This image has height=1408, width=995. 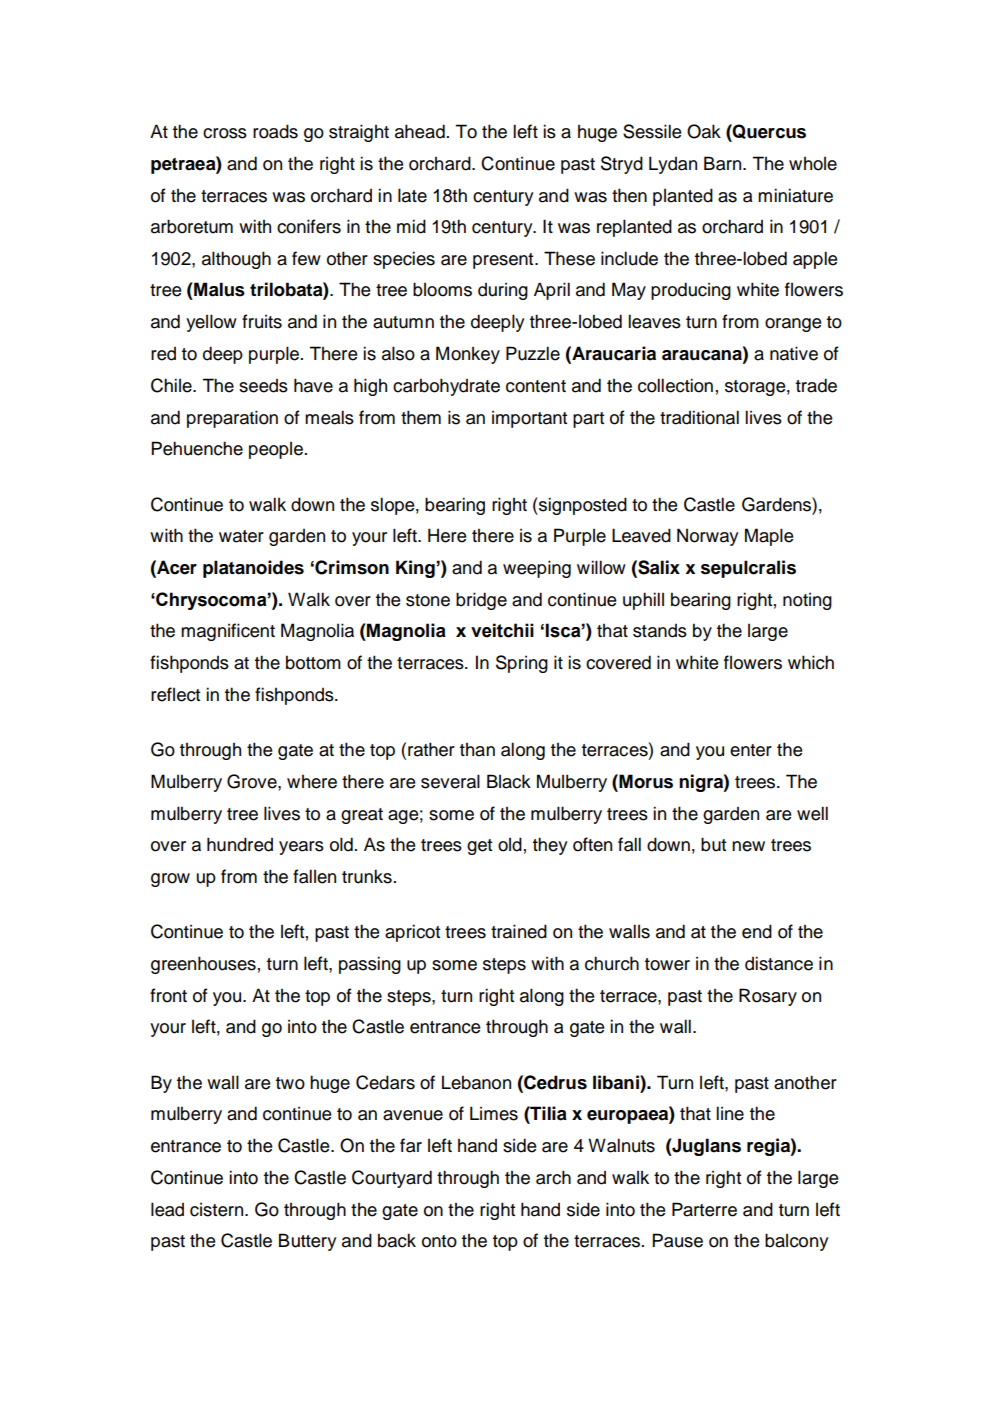 What do you see at coordinates (479, 847) in the image?
I see `get` at bounding box center [479, 847].
